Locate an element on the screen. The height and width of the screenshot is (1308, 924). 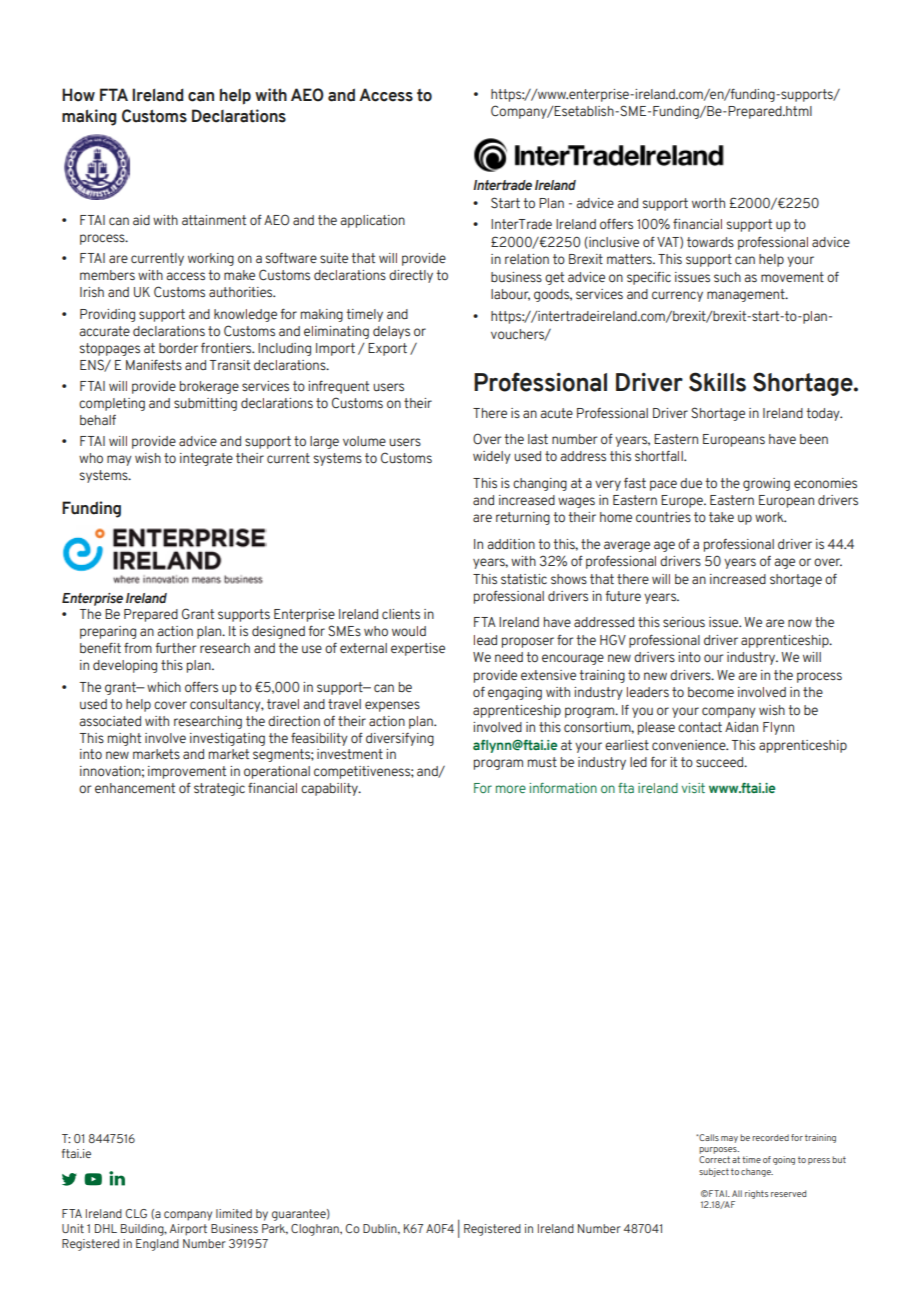
preparing is located at coordinates (108, 632).
